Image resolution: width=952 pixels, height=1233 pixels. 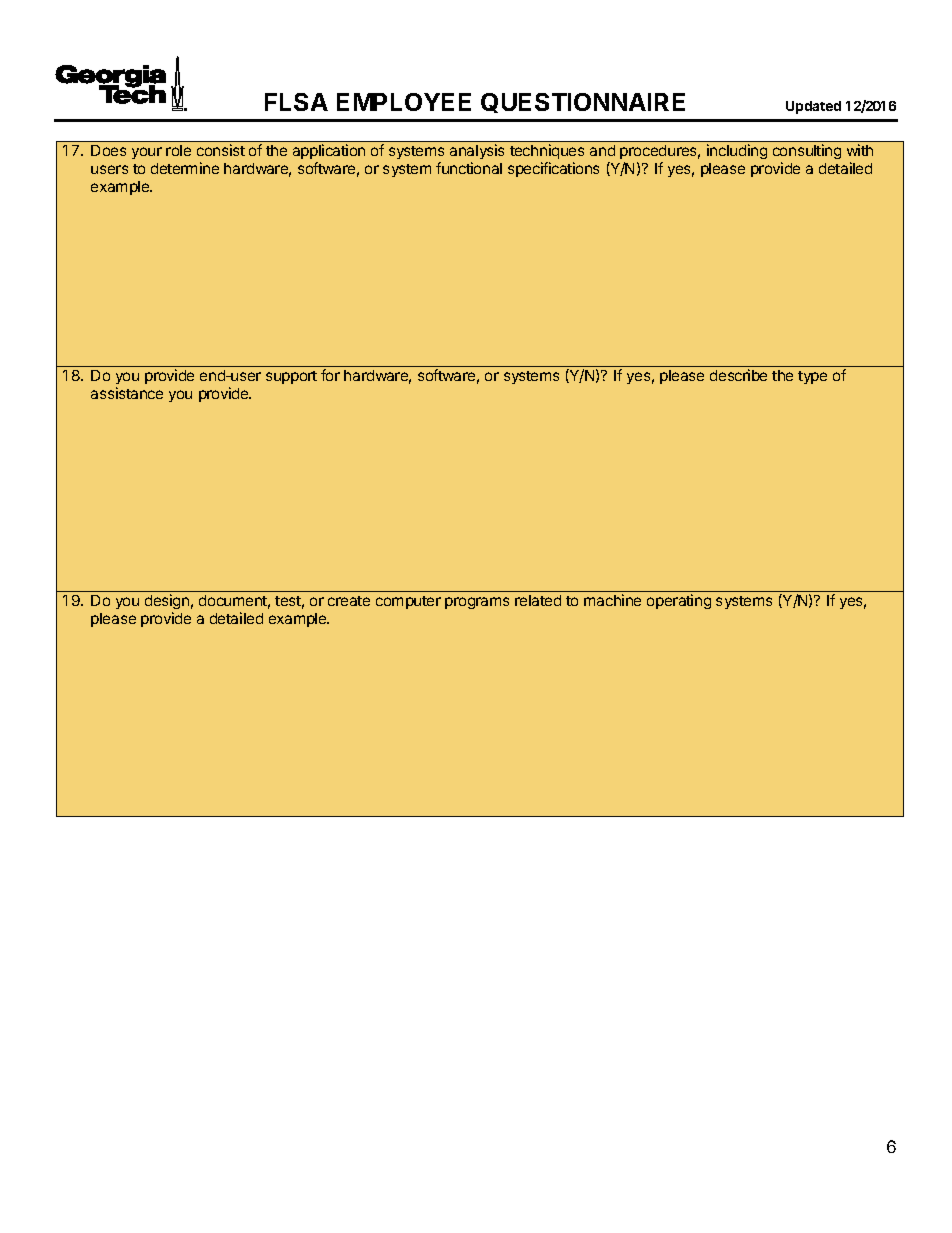 I want to click on describe, so click(x=738, y=375).
